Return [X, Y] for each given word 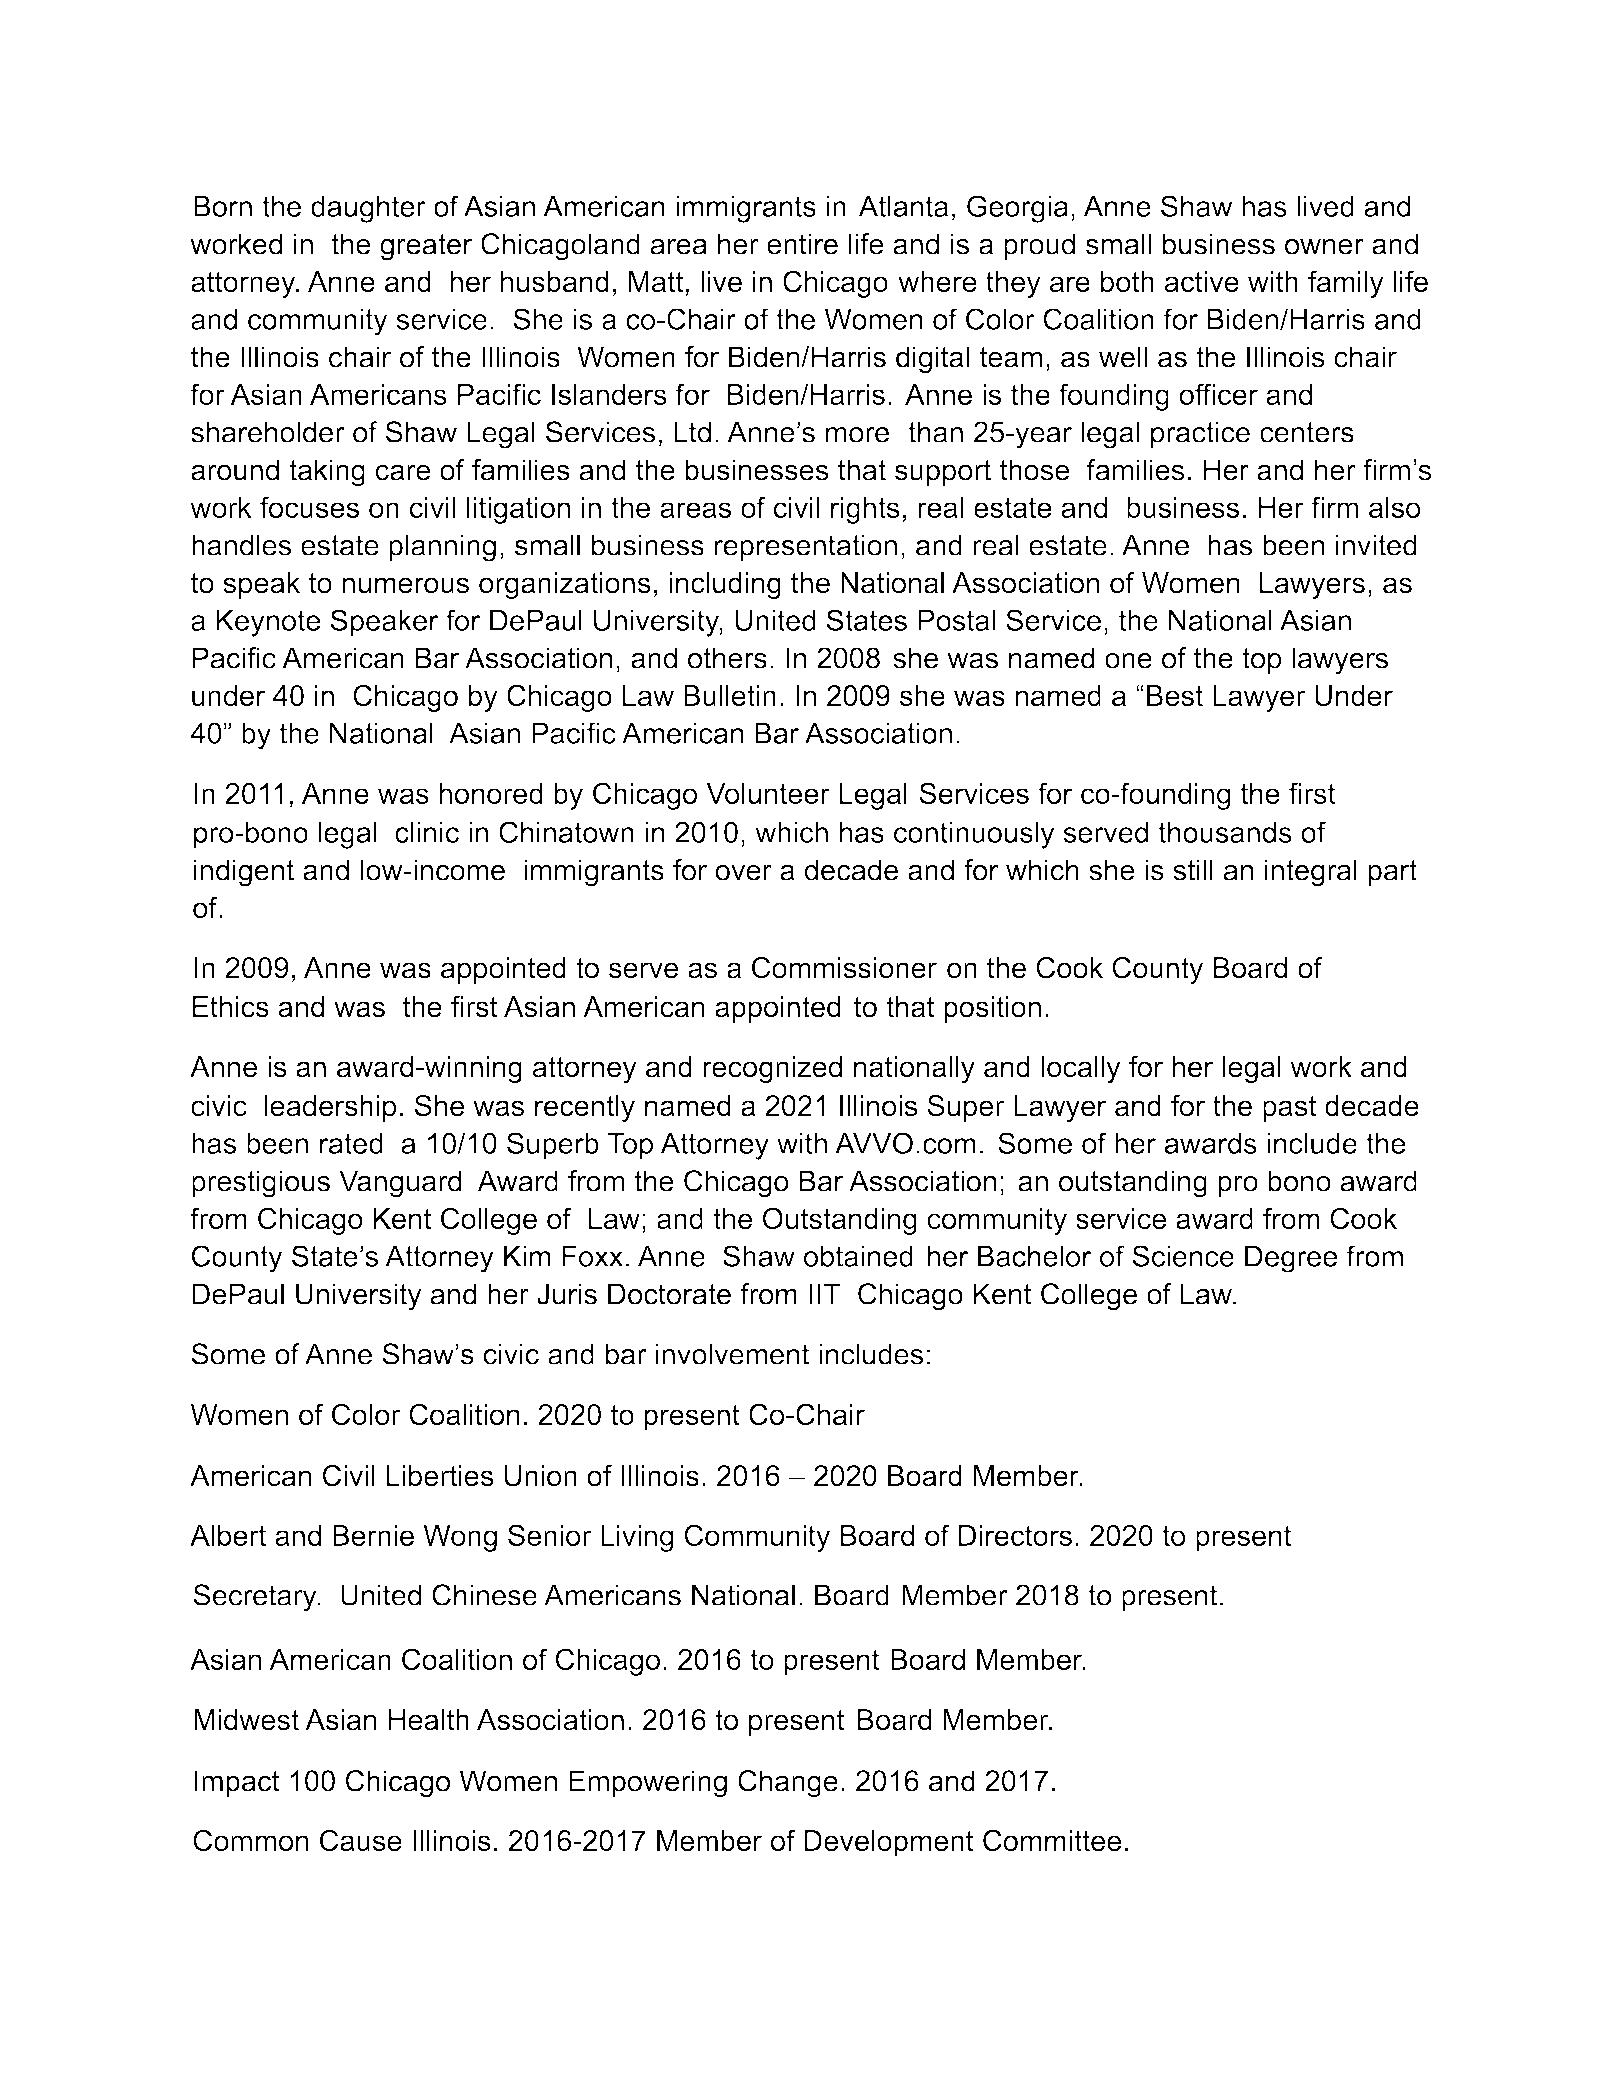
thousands [1225, 832]
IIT [824, 1294]
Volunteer [768, 793]
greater [426, 247]
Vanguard [400, 1184]
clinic [427, 832]
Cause [361, 1840]
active [1202, 281]
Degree [1291, 1259]
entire [802, 244]
